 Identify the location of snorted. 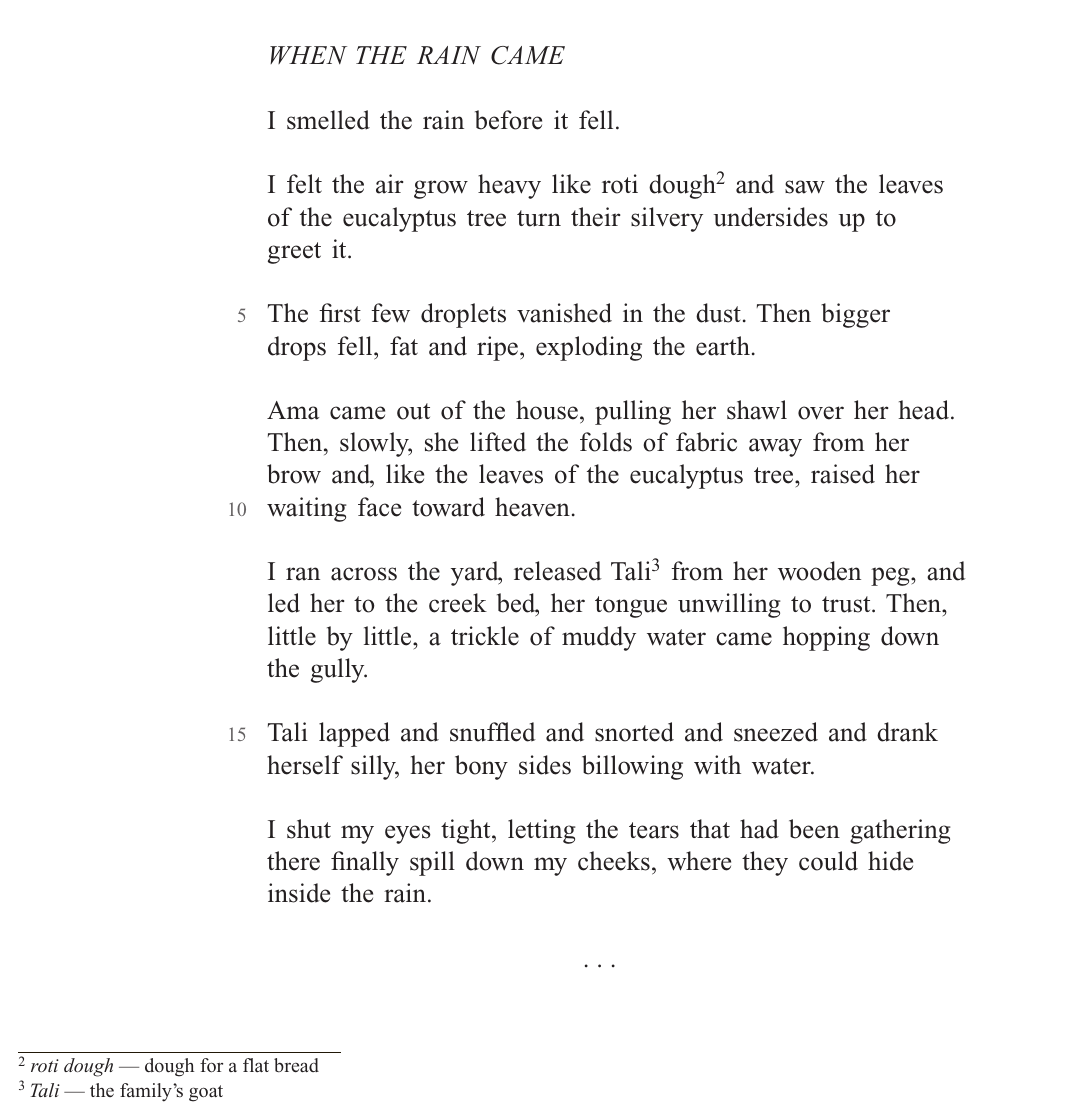
(634, 732).
